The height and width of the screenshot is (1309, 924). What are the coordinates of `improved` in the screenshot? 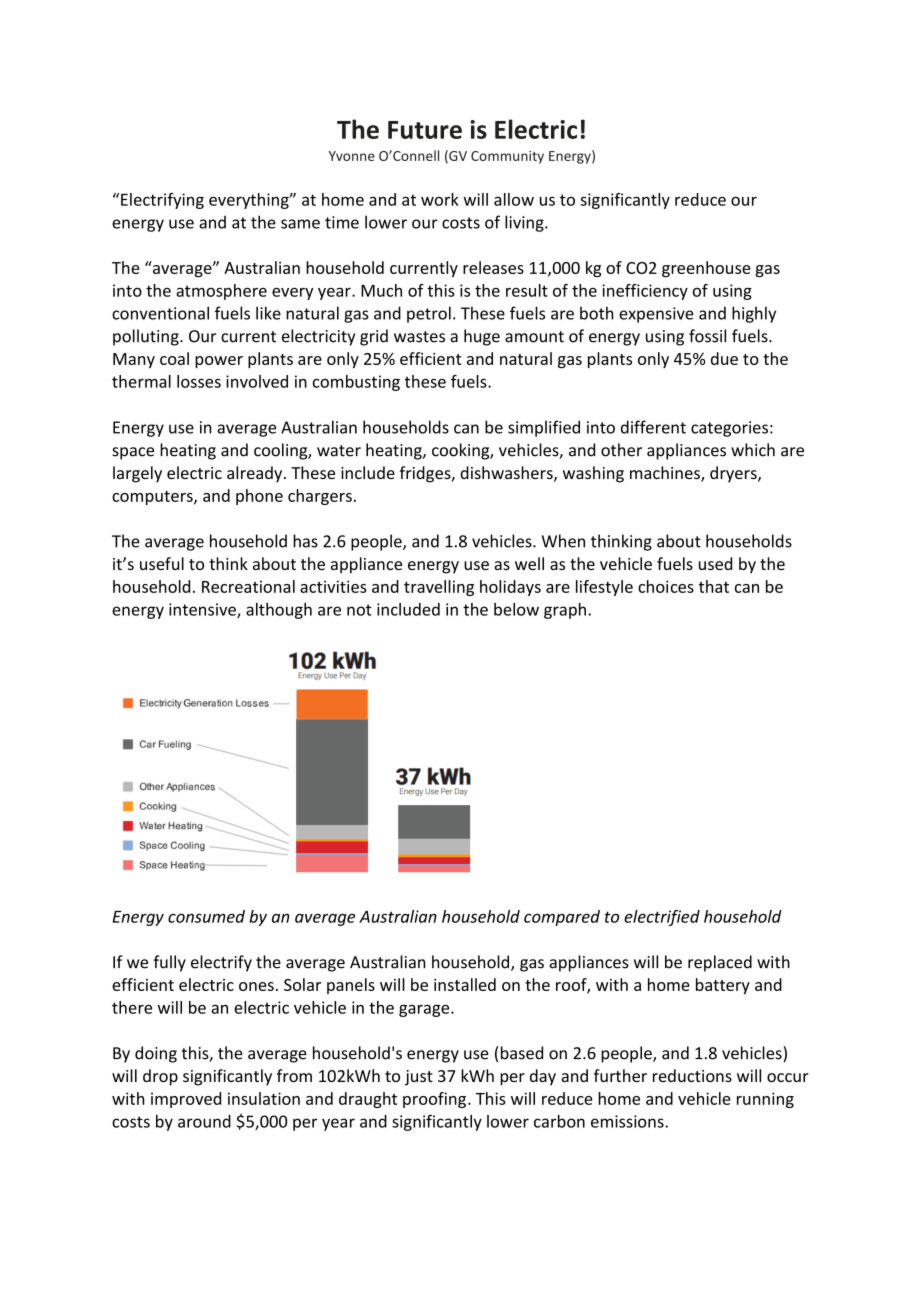 It's located at (186, 1100).
